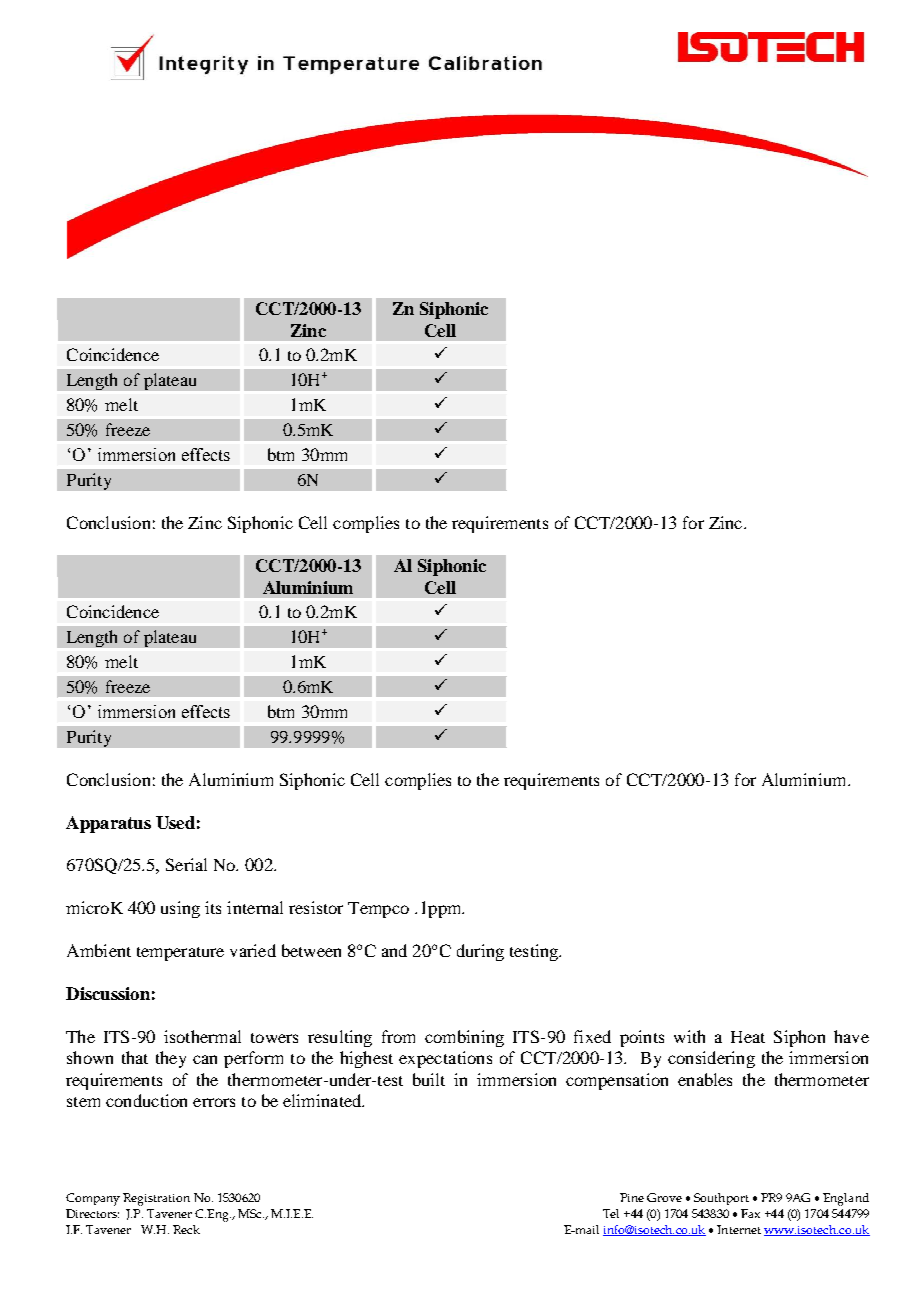  I want to click on Serial, so click(186, 864).
